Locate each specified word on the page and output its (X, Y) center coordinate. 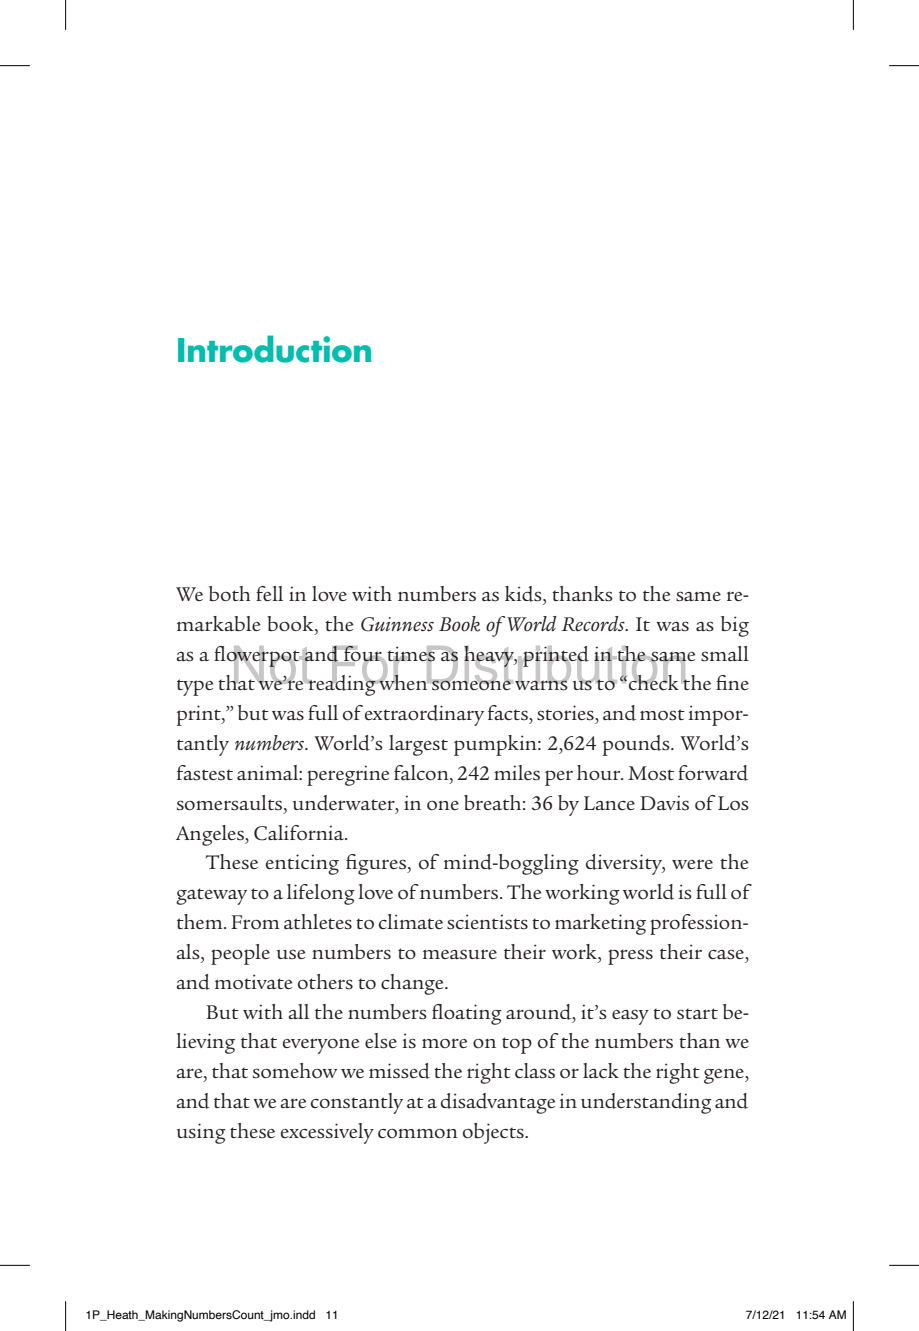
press (630, 957)
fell (269, 593)
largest (418, 745)
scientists (487, 922)
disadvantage (498, 1103)
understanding (646, 1103)
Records (594, 623)
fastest (205, 773)
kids (524, 594)
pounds (637, 745)
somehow (295, 1071)
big (735, 626)
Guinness (397, 624)
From (255, 922)
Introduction (274, 349)
